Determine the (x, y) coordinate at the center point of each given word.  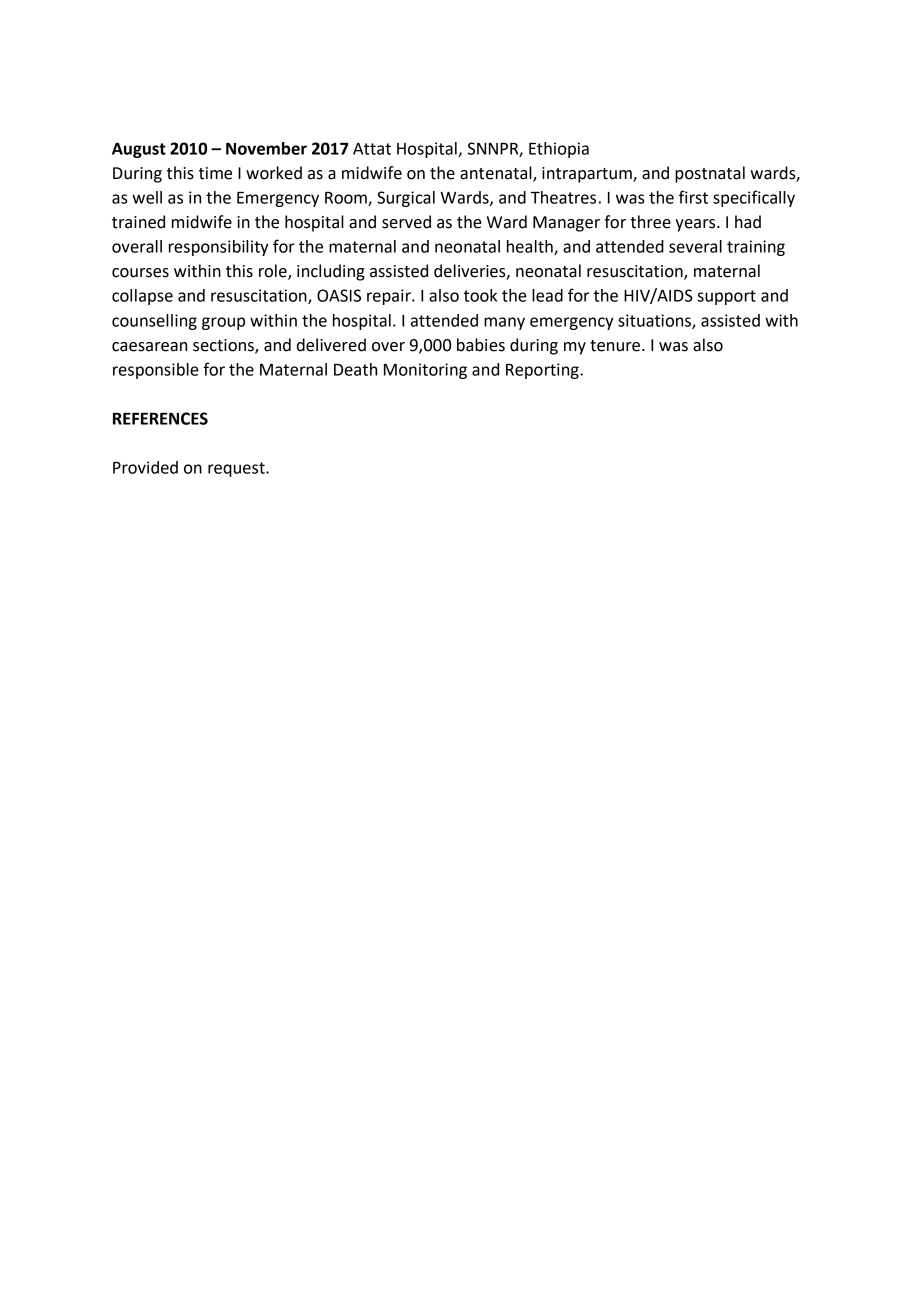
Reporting (543, 371)
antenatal (497, 174)
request (237, 469)
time (215, 173)
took (480, 295)
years (696, 225)
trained (138, 222)
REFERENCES (160, 418)
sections (224, 346)
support (726, 297)
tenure (615, 346)
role (274, 272)
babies (481, 345)
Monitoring (425, 371)
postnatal (710, 174)
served (406, 222)
